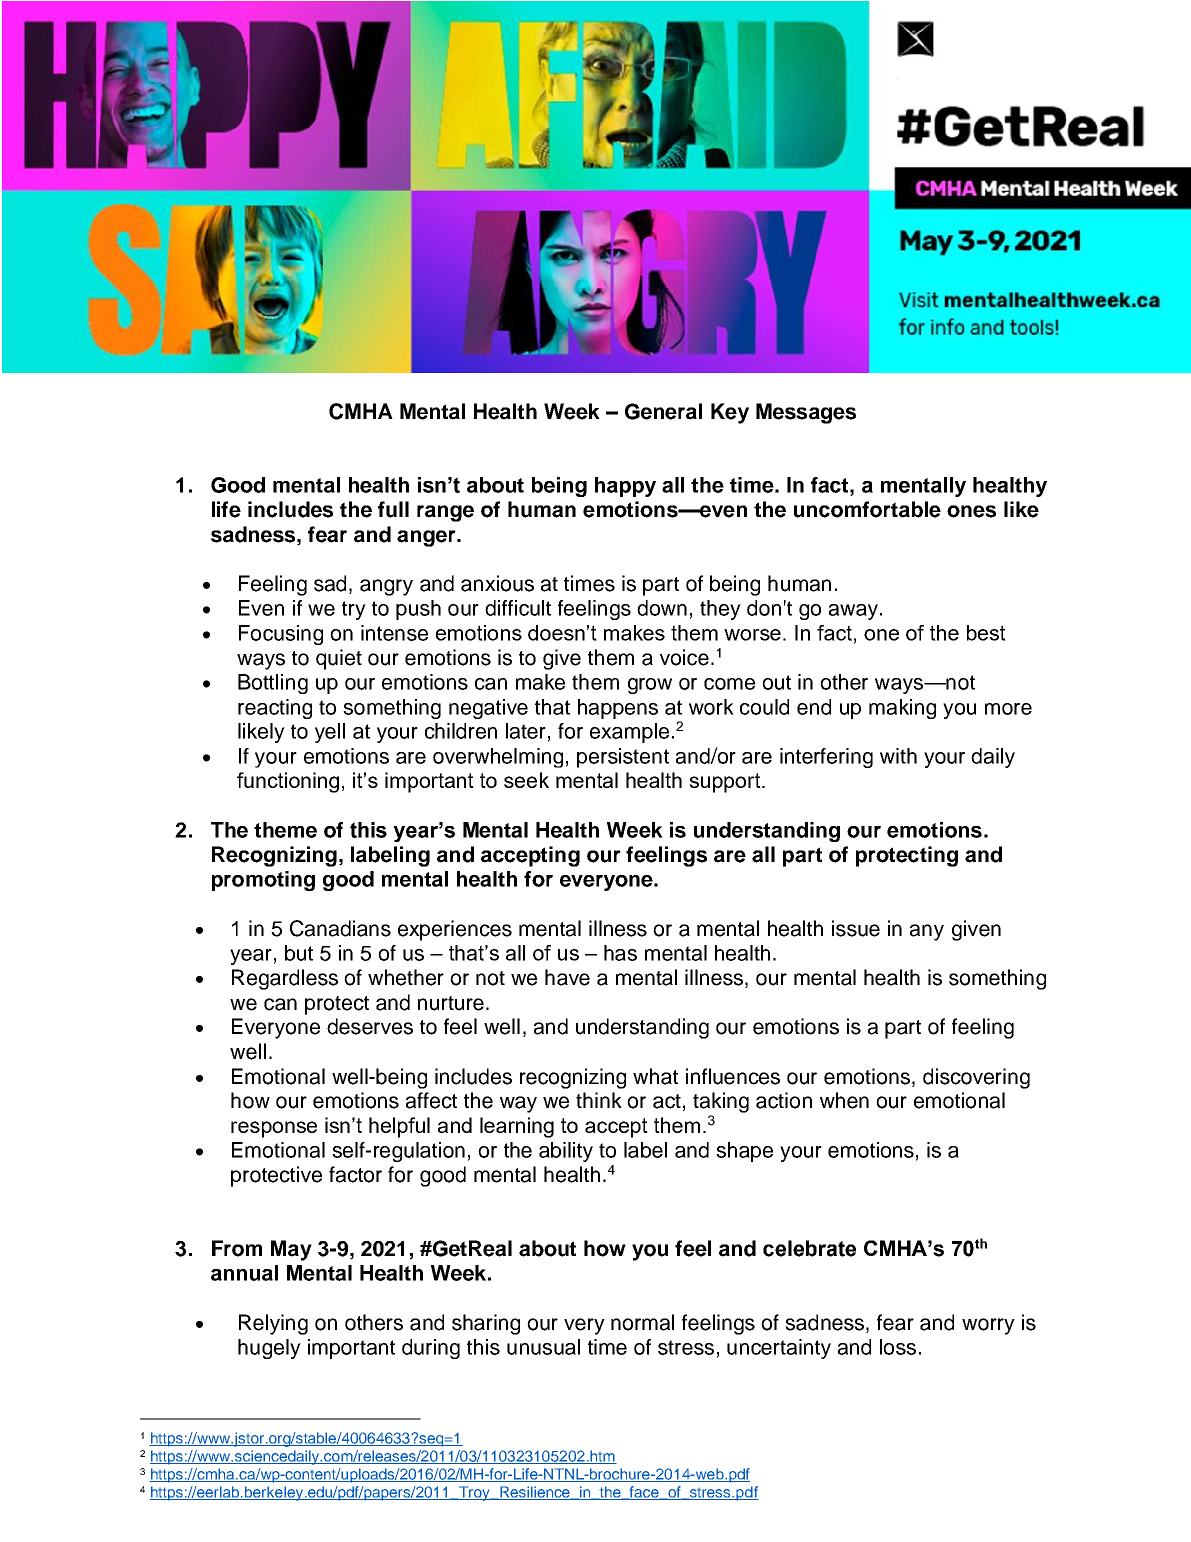  What do you see at coordinates (623, 758) in the document?
I see `persistent` at bounding box center [623, 758].
